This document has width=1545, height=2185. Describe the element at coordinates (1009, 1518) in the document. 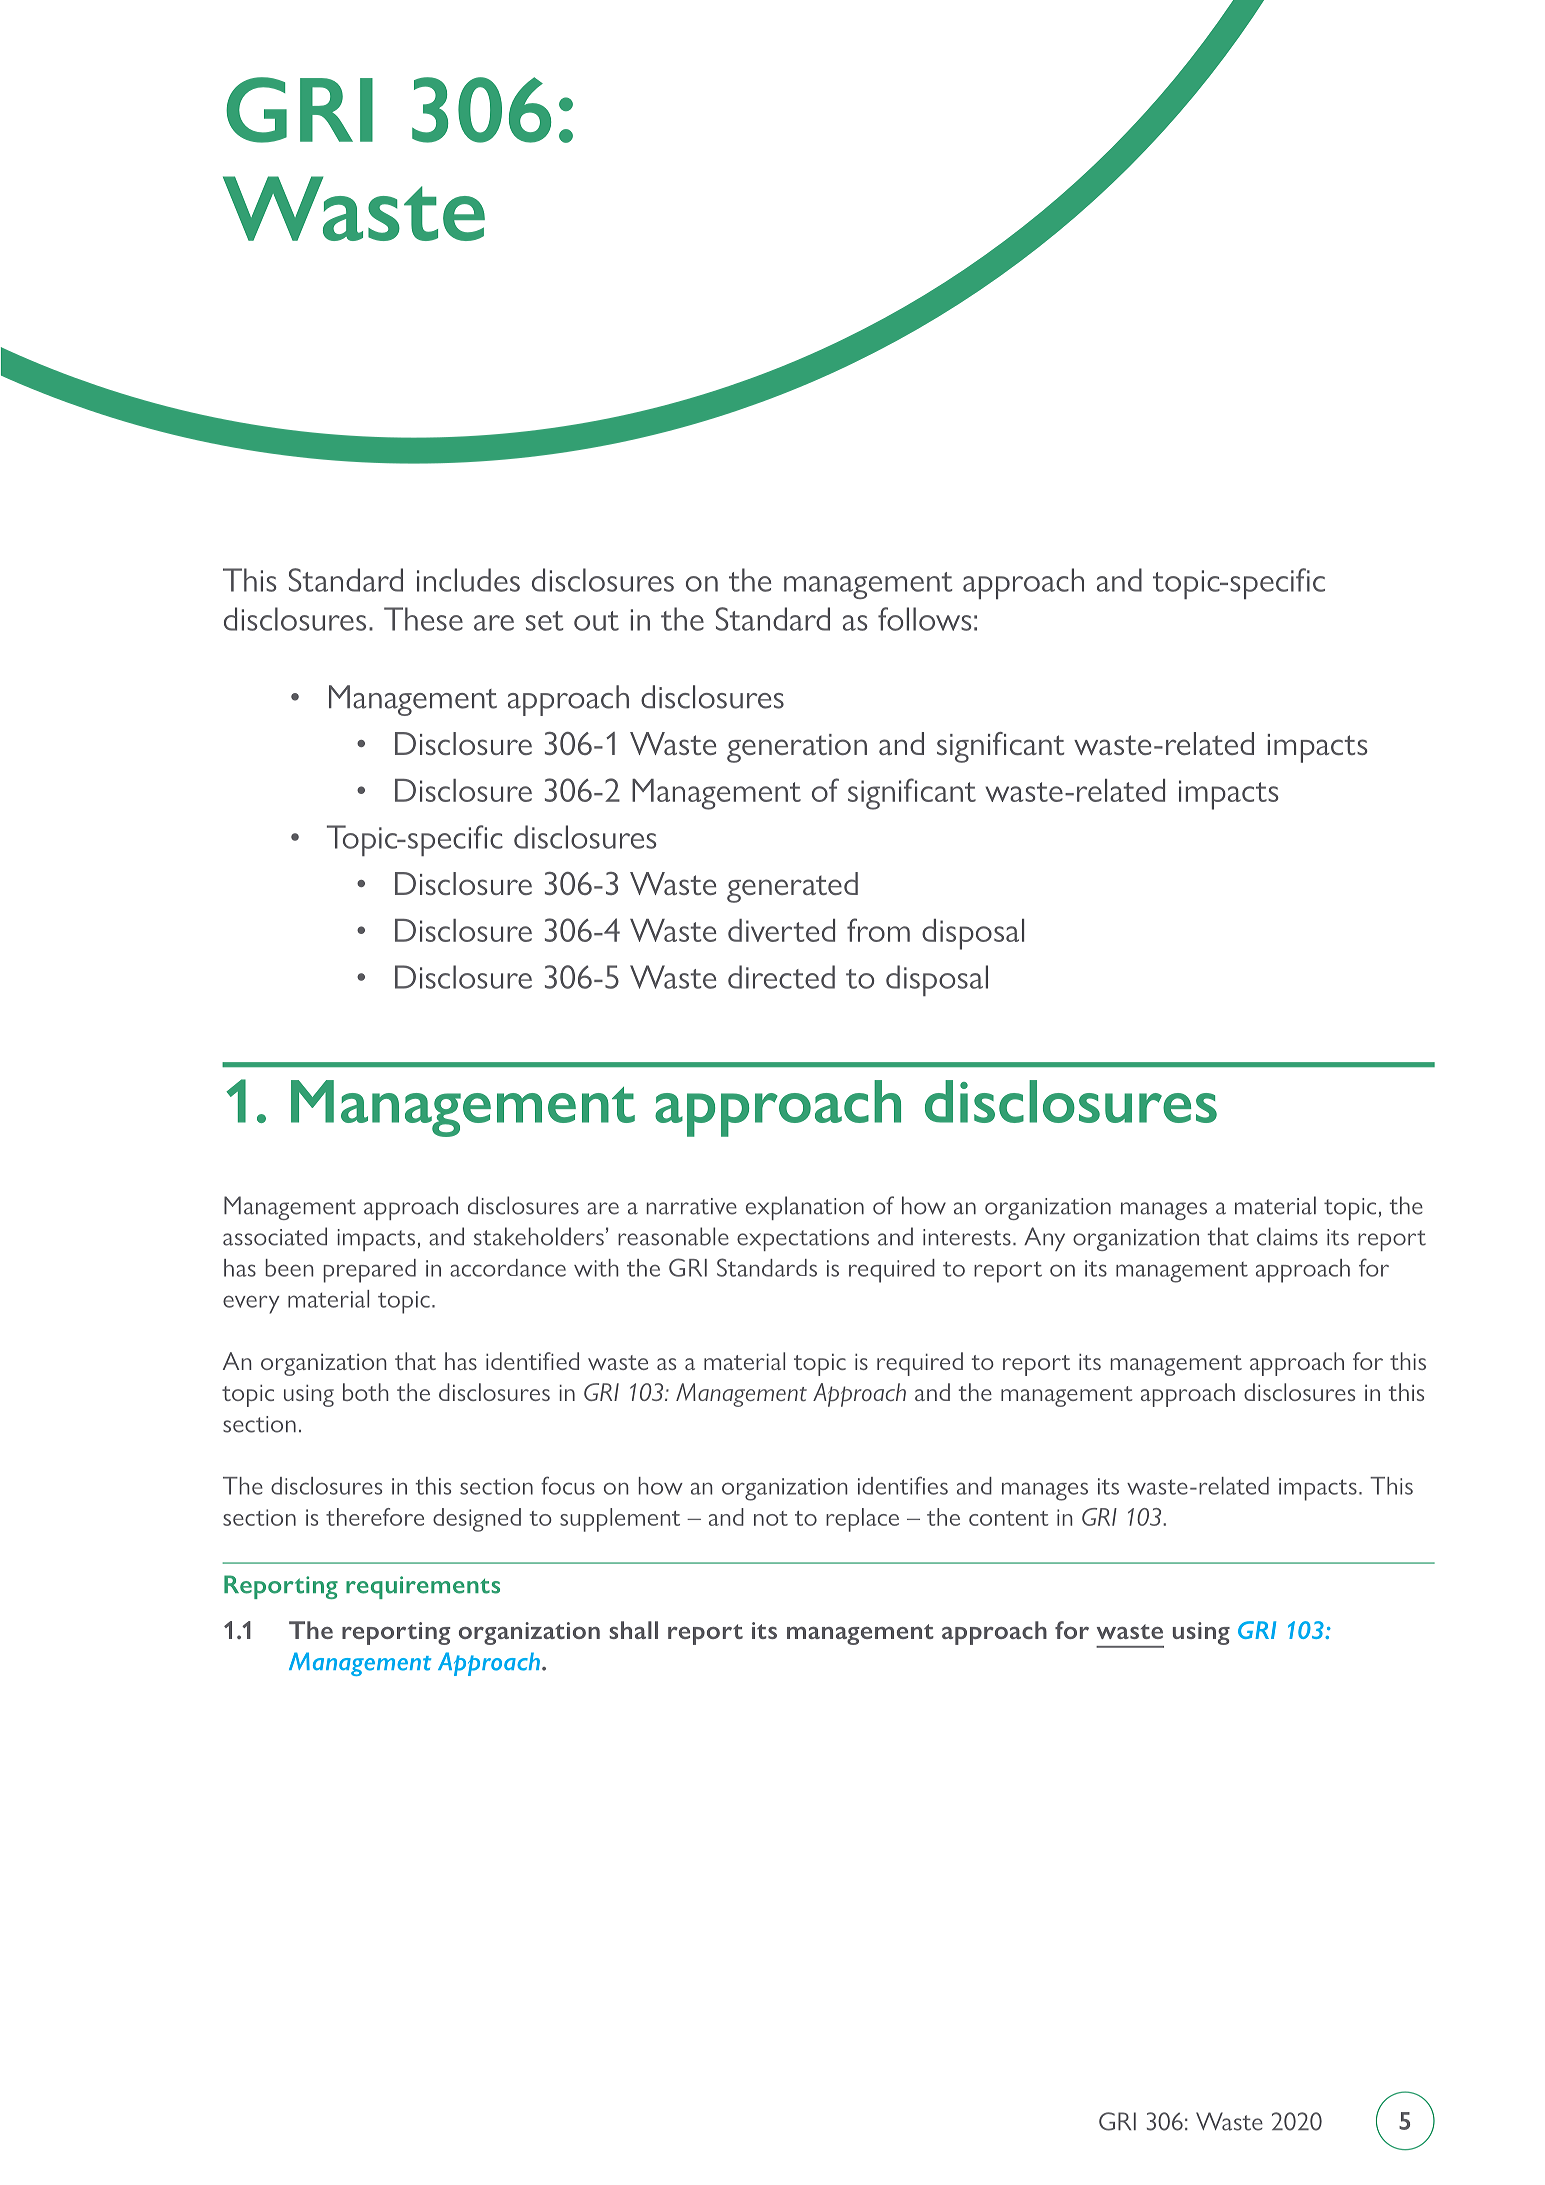

I see `content` at that location.
